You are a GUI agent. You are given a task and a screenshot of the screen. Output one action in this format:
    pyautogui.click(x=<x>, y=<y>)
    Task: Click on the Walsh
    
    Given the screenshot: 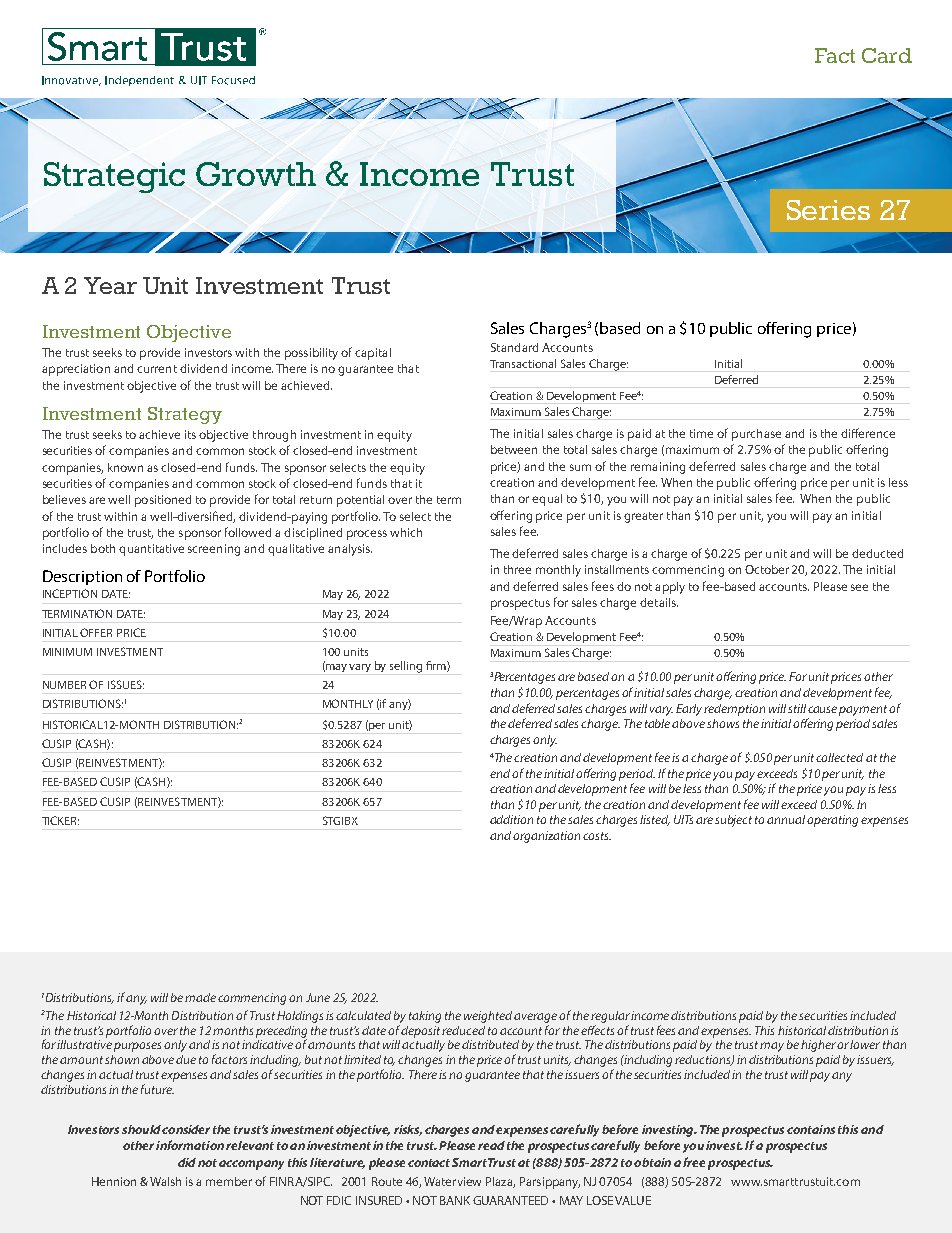 What is the action you would take?
    pyautogui.click(x=165, y=1181)
